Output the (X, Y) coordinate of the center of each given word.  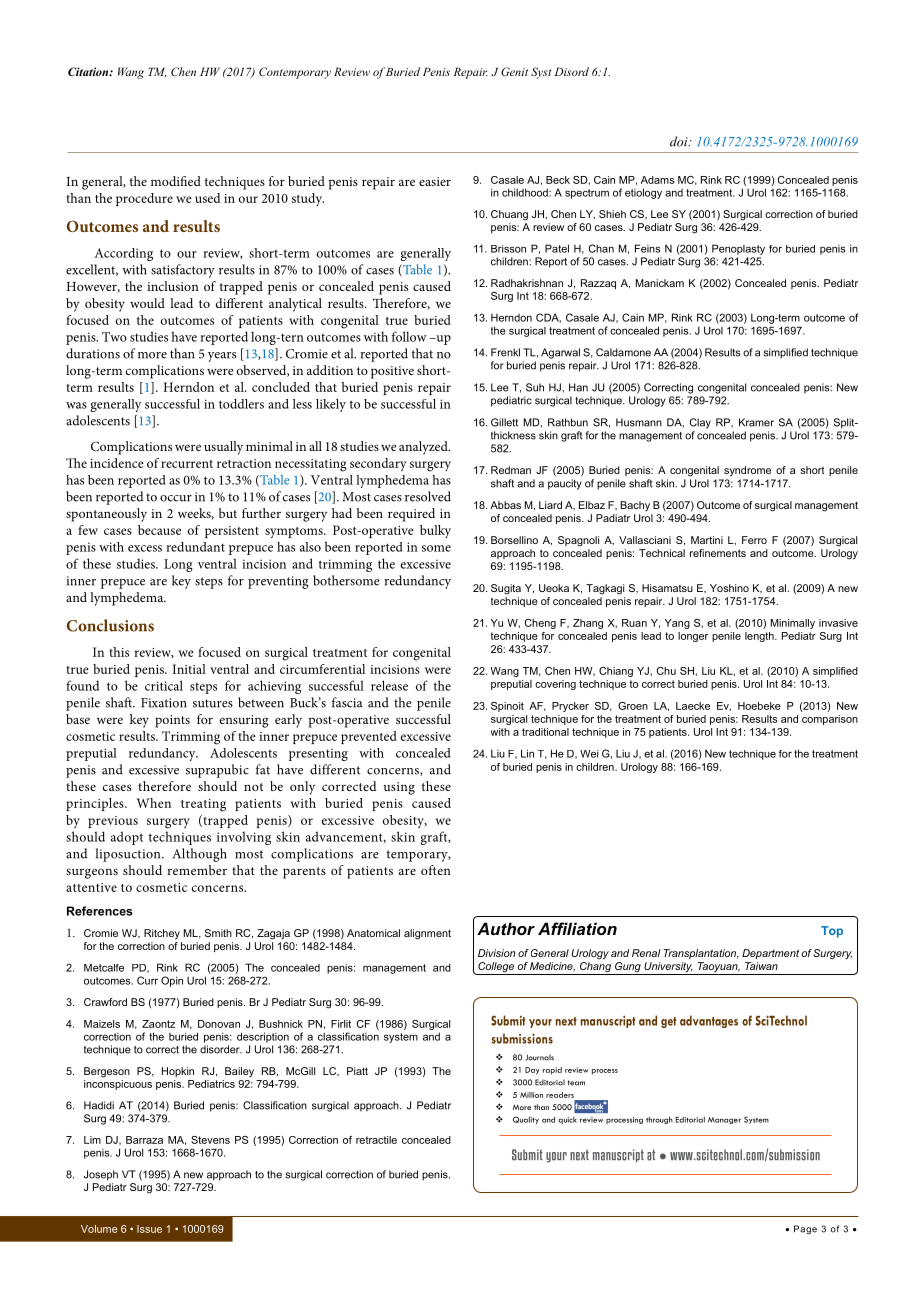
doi (680, 141)
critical (164, 685)
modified (176, 181)
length (760, 637)
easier (435, 181)
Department (770, 954)
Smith (218, 933)
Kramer (756, 422)
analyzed (424, 448)
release (389, 685)
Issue (149, 1229)
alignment (427, 934)
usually (223, 448)
